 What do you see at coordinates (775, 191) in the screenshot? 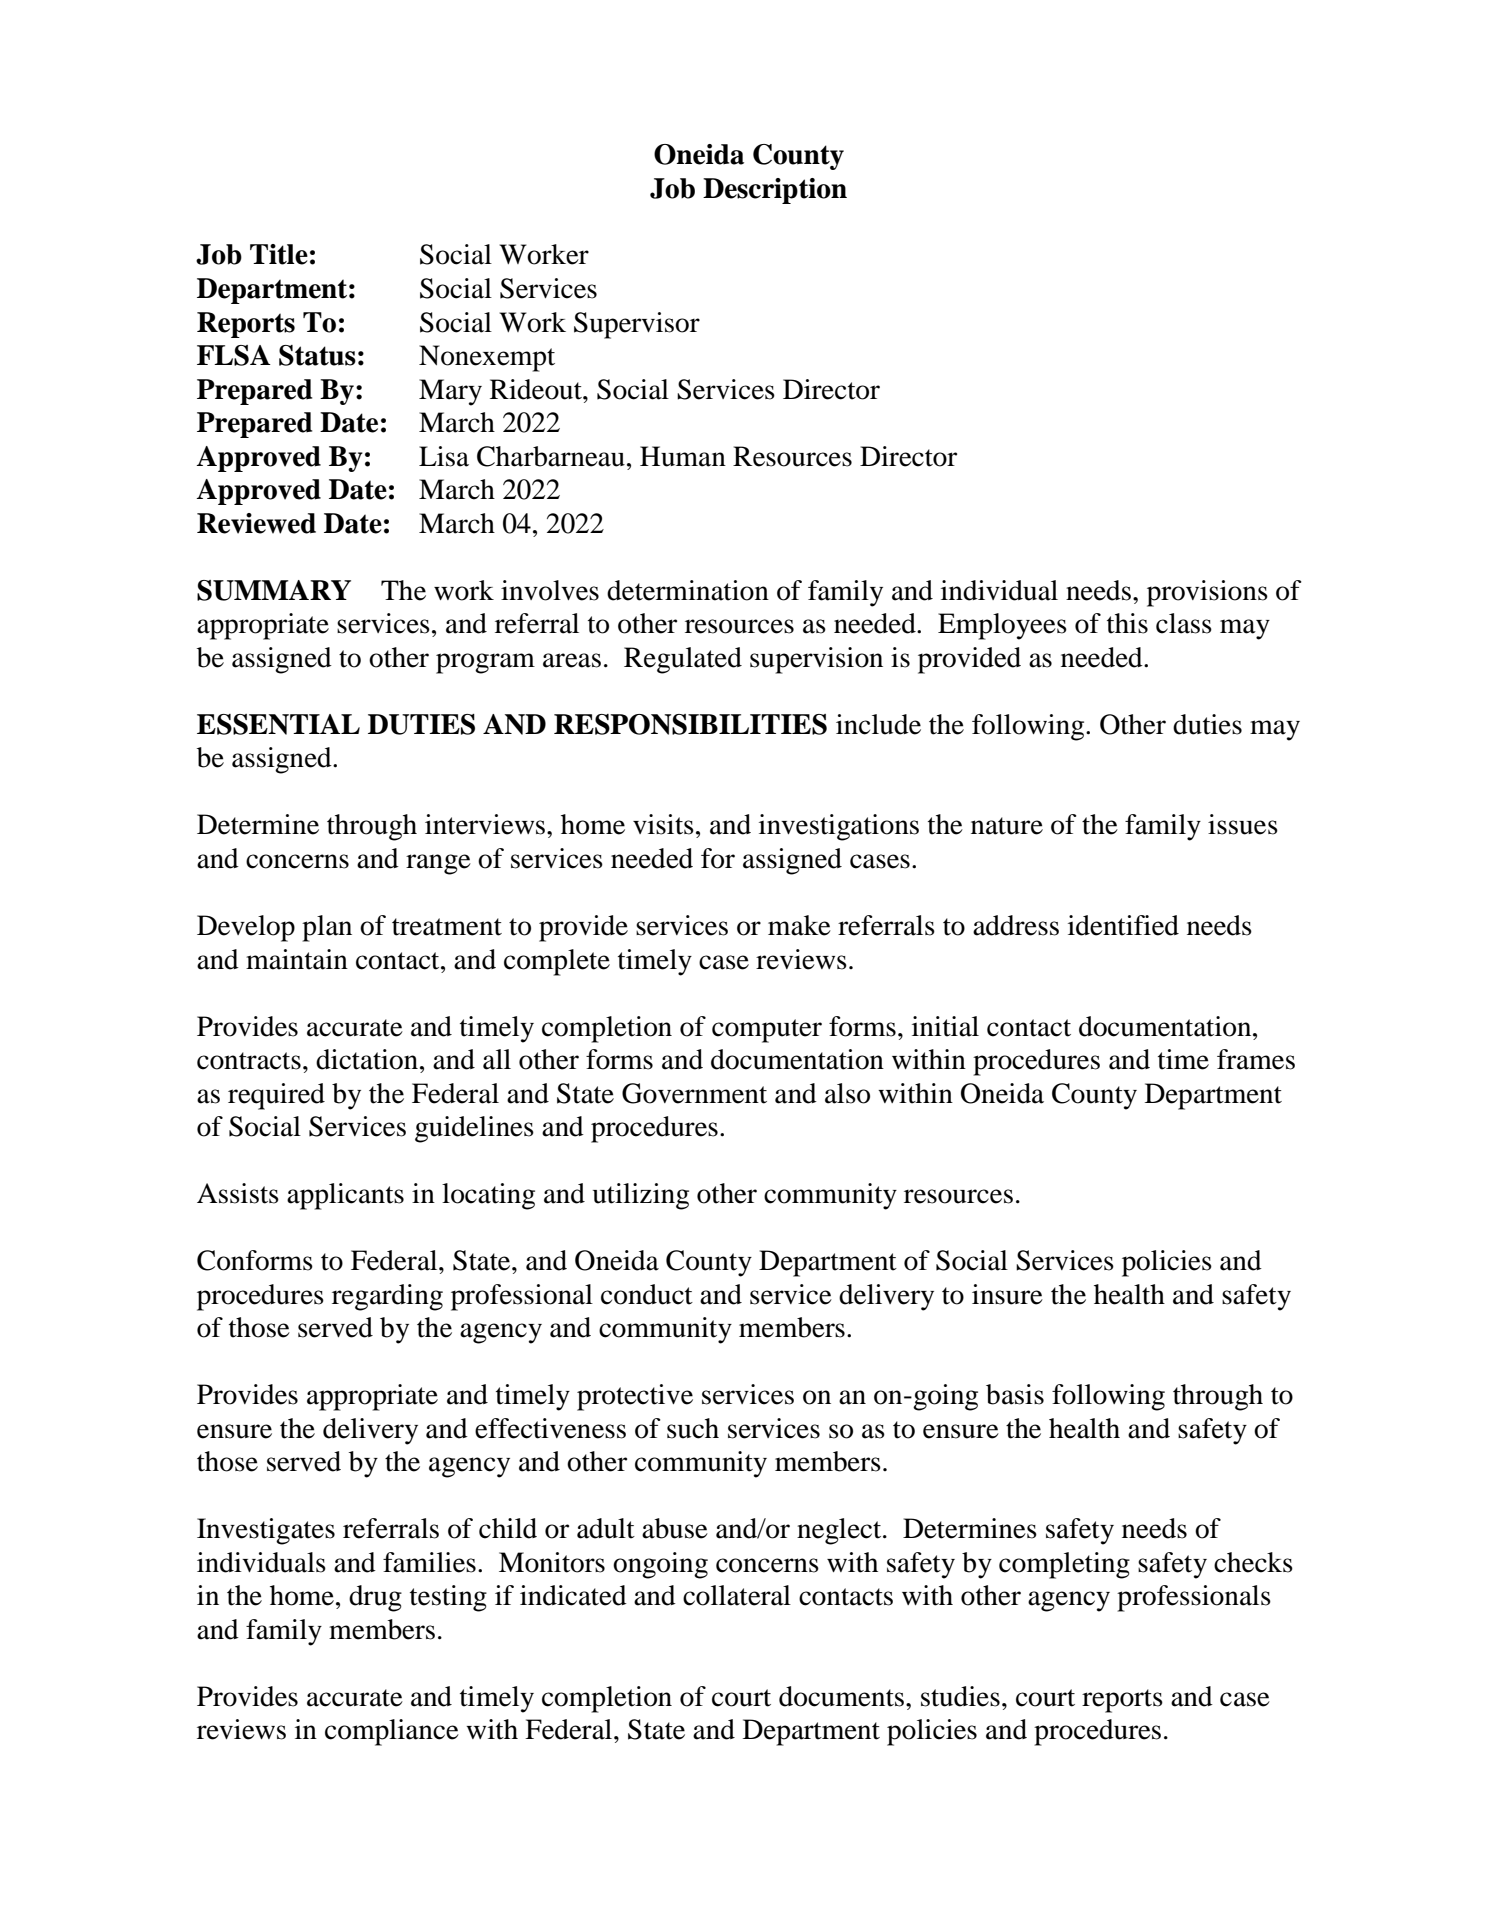
I see `Description` at bounding box center [775, 191].
